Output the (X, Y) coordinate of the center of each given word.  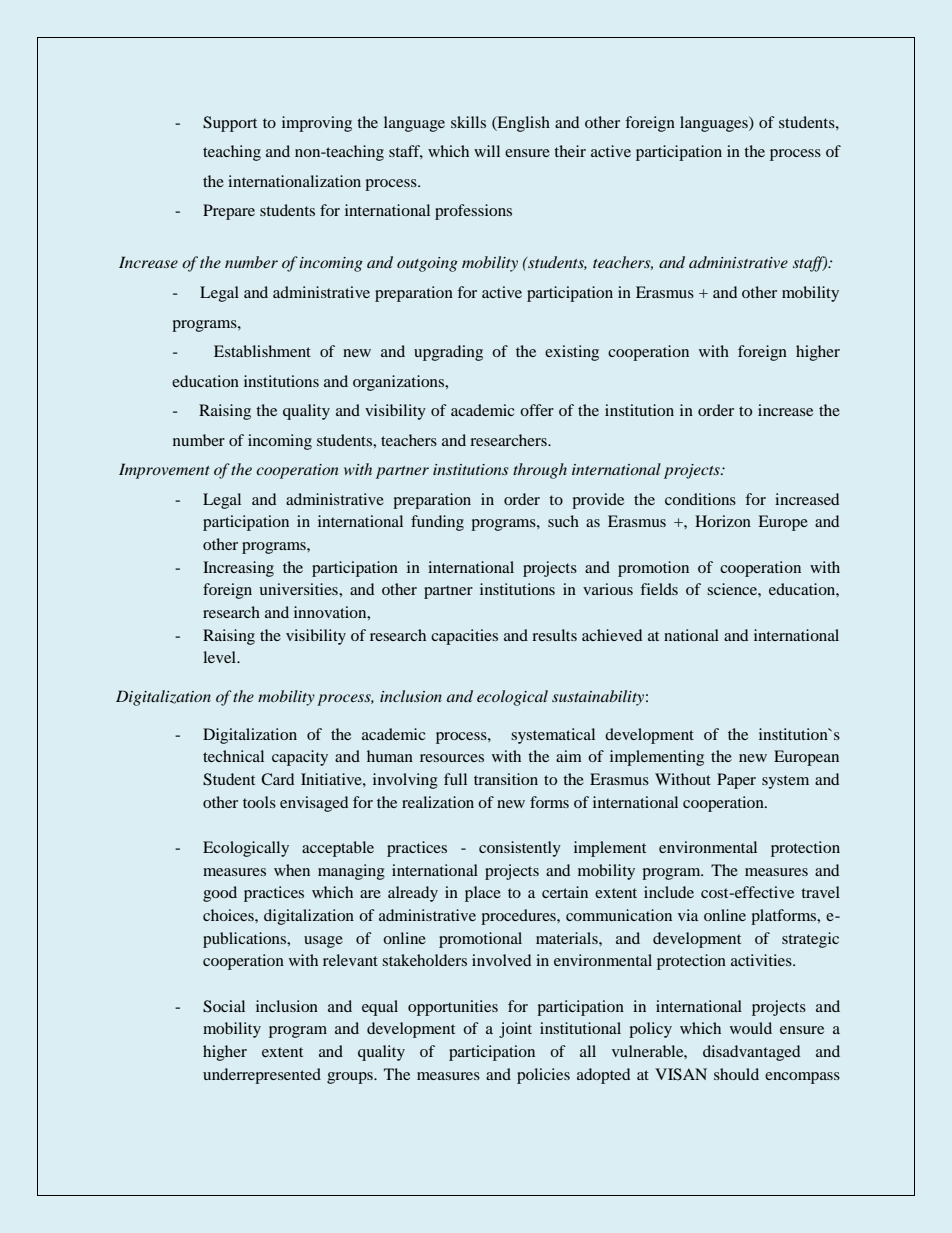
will (487, 151)
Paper (736, 781)
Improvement (164, 471)
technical (233, 756)
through (540, 471)
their (570, 151)
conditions (700, 499)
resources (452, 758)
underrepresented (262, 1076)
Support (230, 124)
